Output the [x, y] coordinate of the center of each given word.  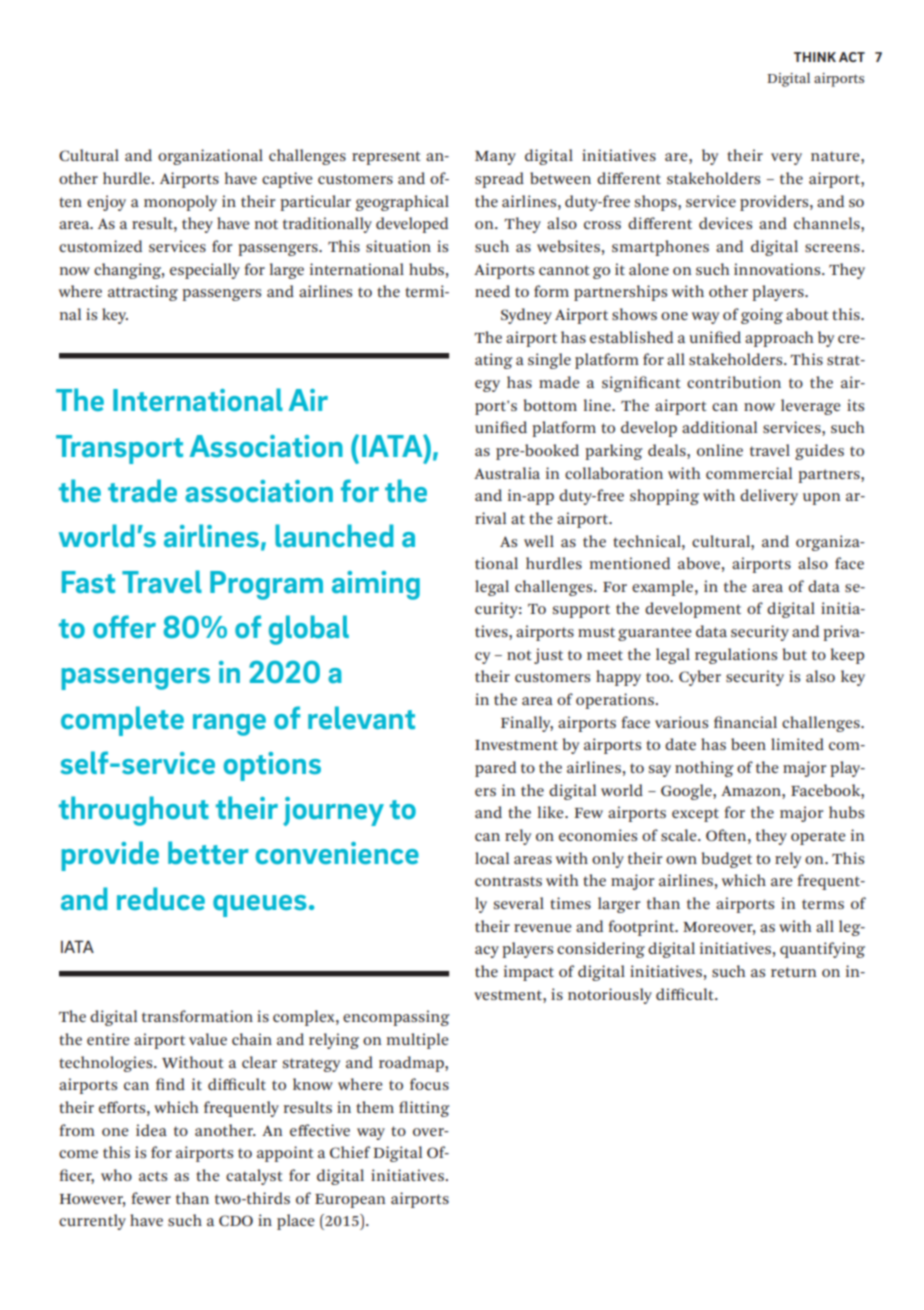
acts [153, 1176]
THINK [815, 57]
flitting [424, 1109]
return [794, 972]
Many [495, 158]
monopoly [180, 203]
